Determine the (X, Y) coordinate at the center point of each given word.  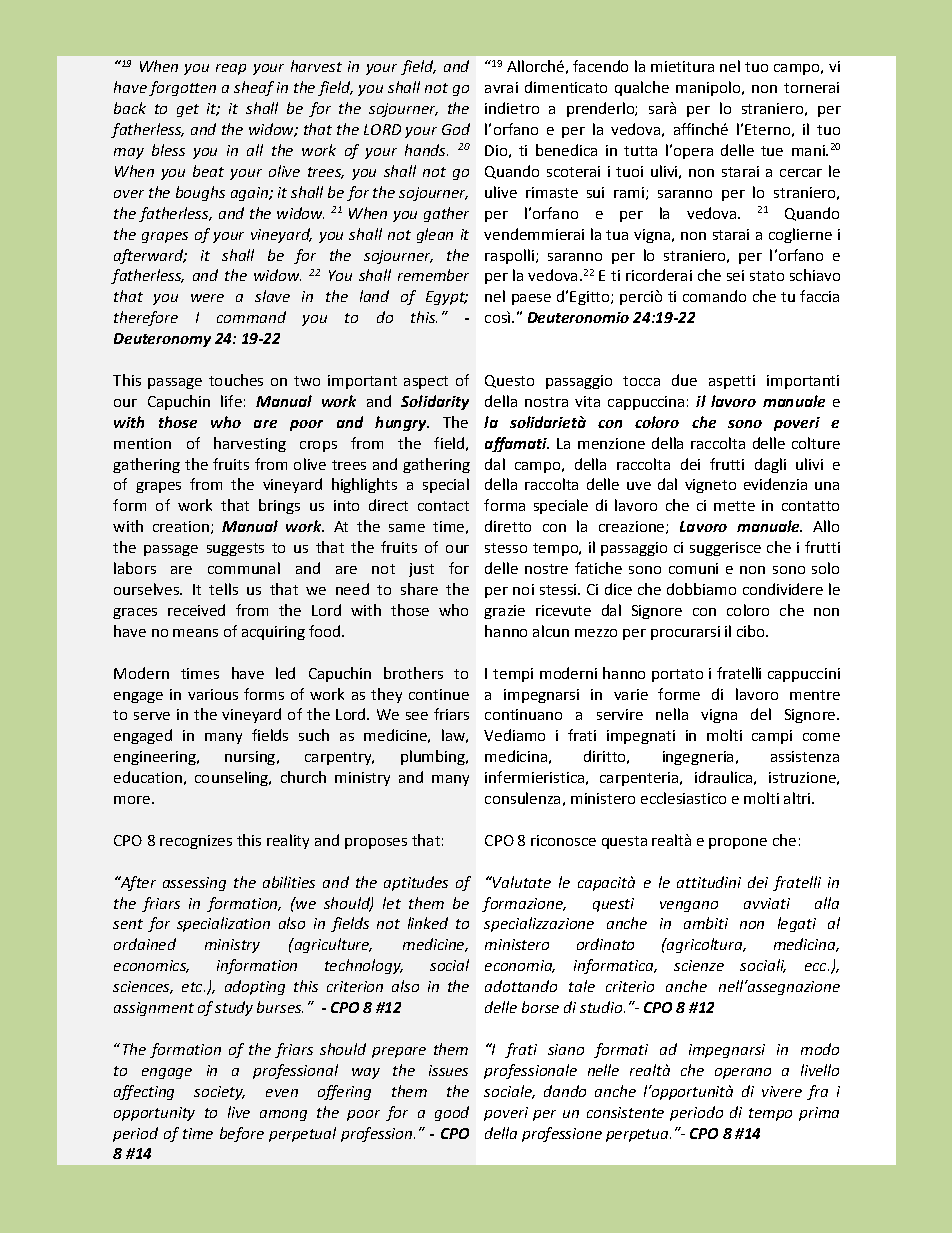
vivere (782, 1091)
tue (772, 151)
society (219, 1093)
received (196, 610)
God (456, 129)
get (188, 110)
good (452, 1113)
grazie (504, 612)
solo (825, 568)
